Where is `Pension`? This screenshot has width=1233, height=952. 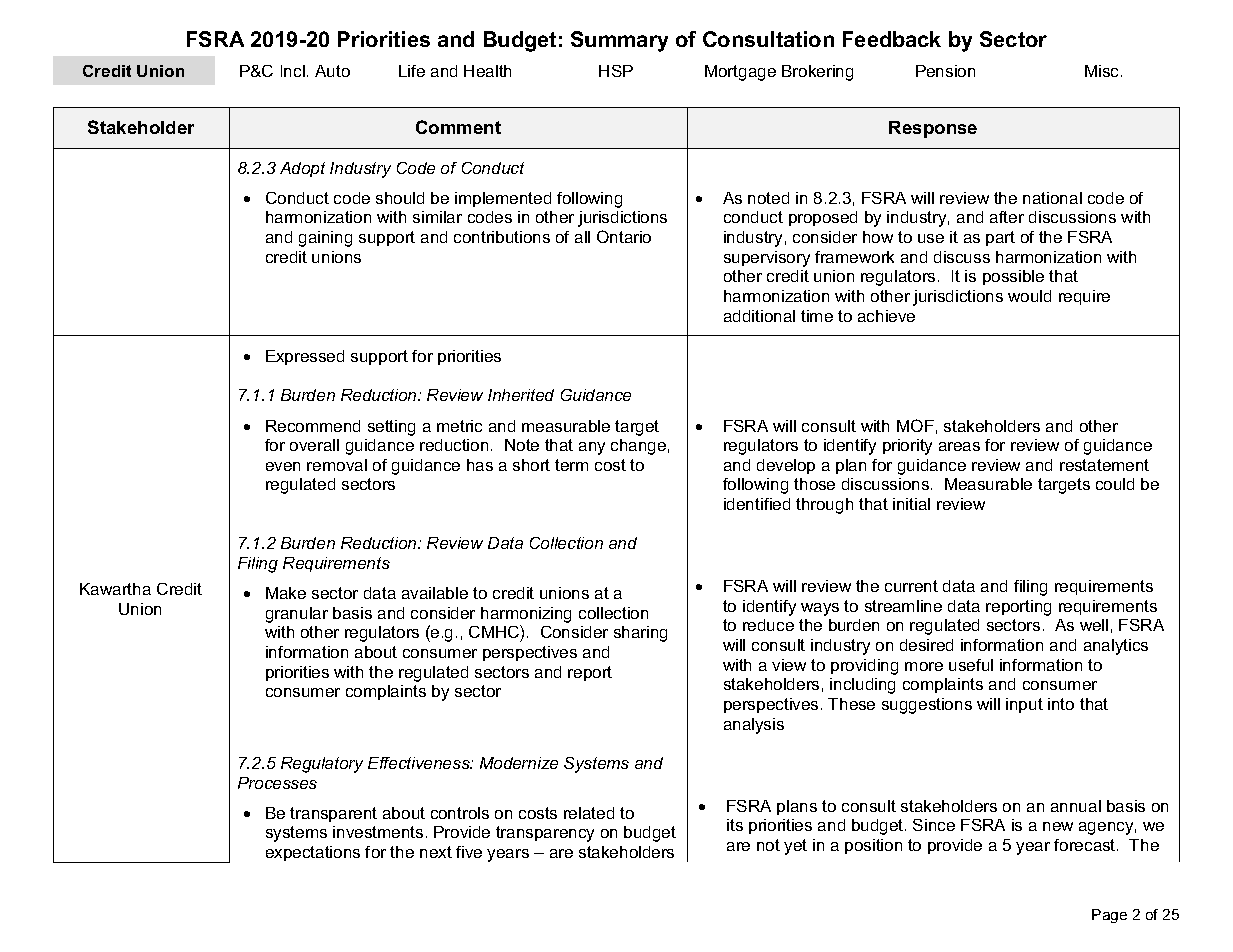
Pension is located at coordinates (945, 71).
